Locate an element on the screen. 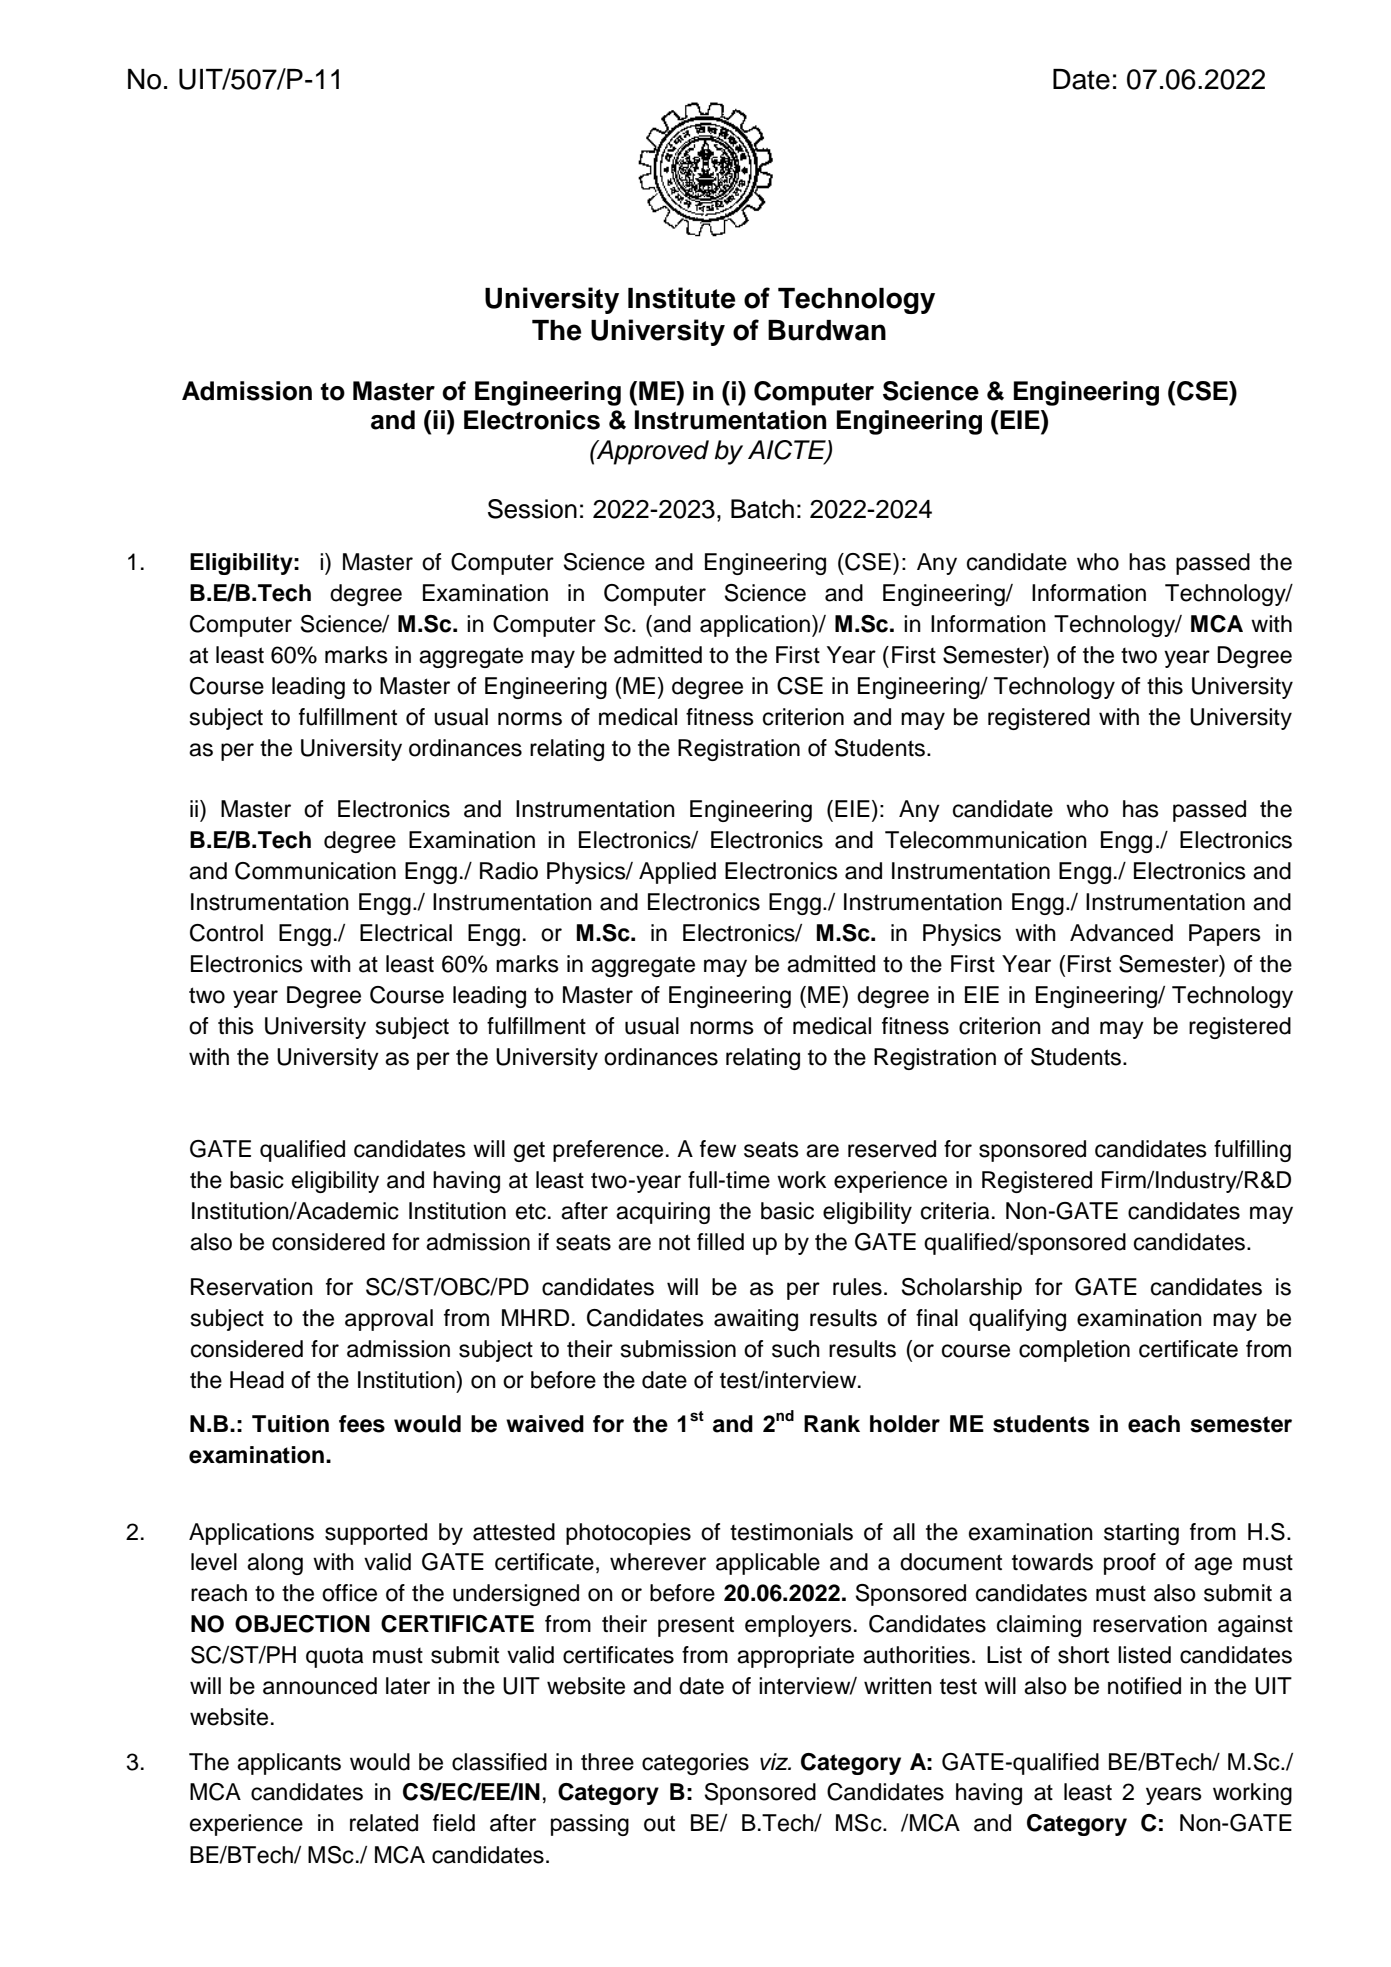 This screenshot has width=1391, height=1967. completion is located at coordinates (1074, 1351).
